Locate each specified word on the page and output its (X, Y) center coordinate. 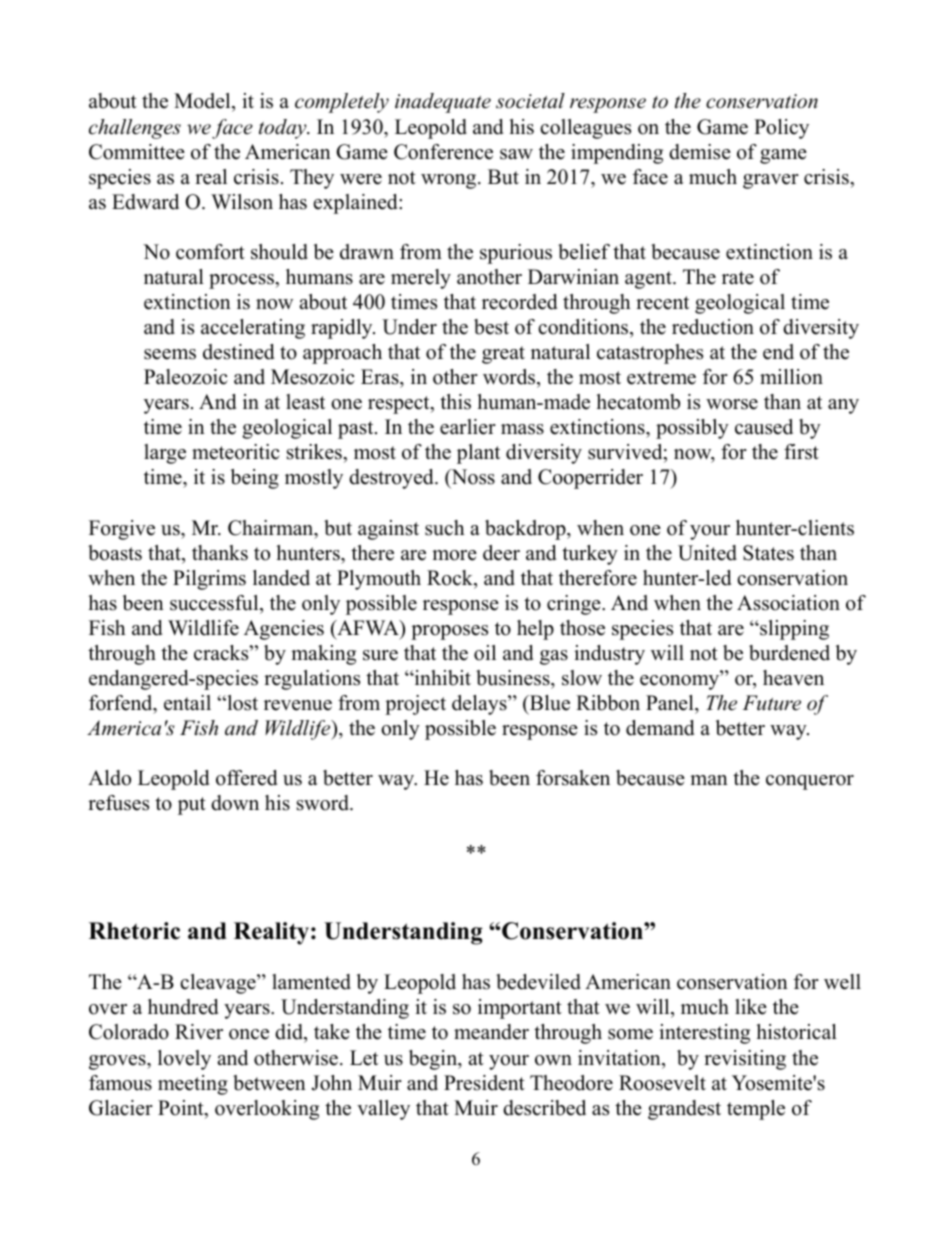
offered (246, 778)
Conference (443, 152)
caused (764, 427)
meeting (193, 1085)
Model (203, 102)
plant (478, 454)
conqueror (810, 782)
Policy (781, 129)
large (165, 454)
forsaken (573, 778)
